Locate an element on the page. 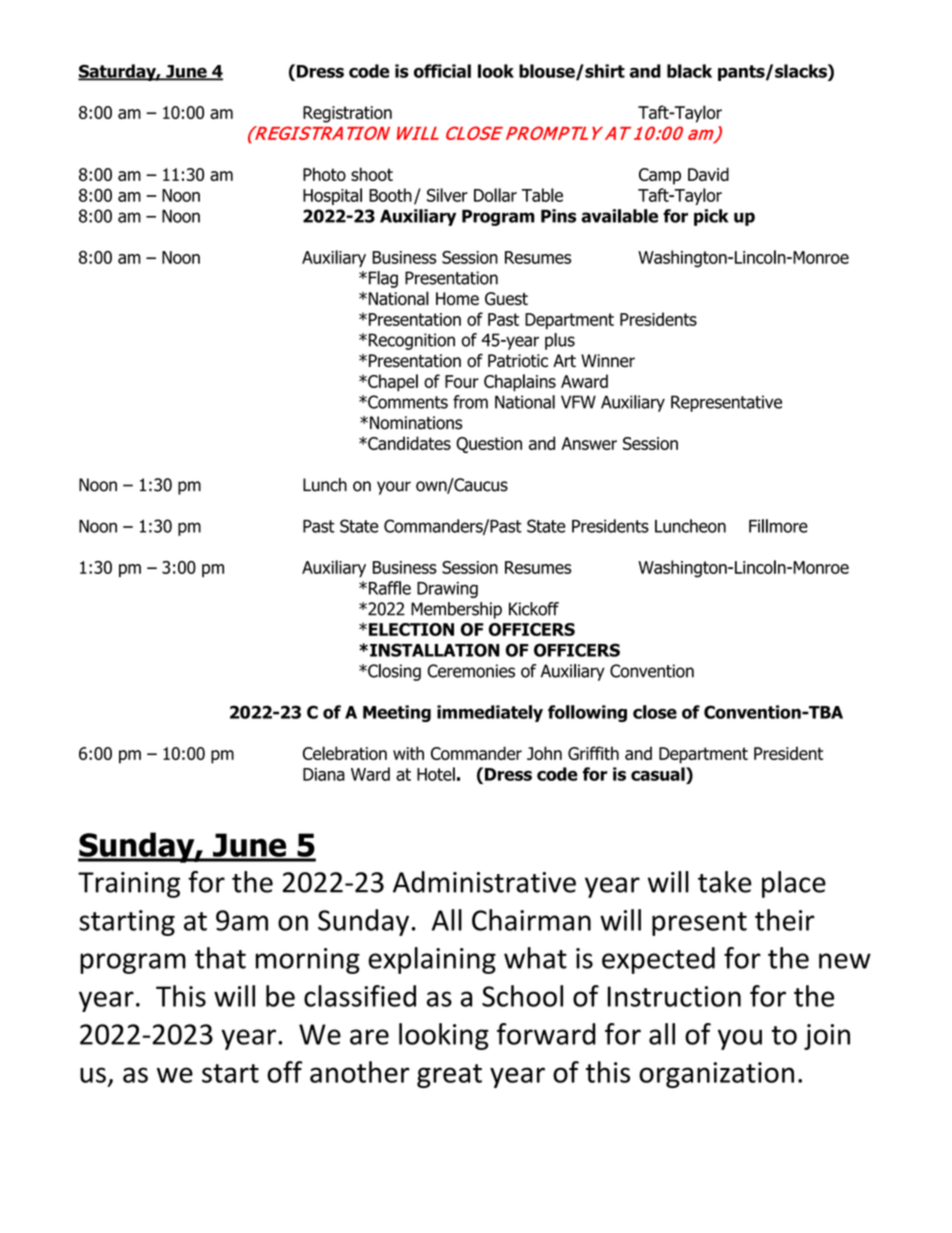 The height and width of the page is (1233, 952). Hotel is located at coordinates (436, 774).
